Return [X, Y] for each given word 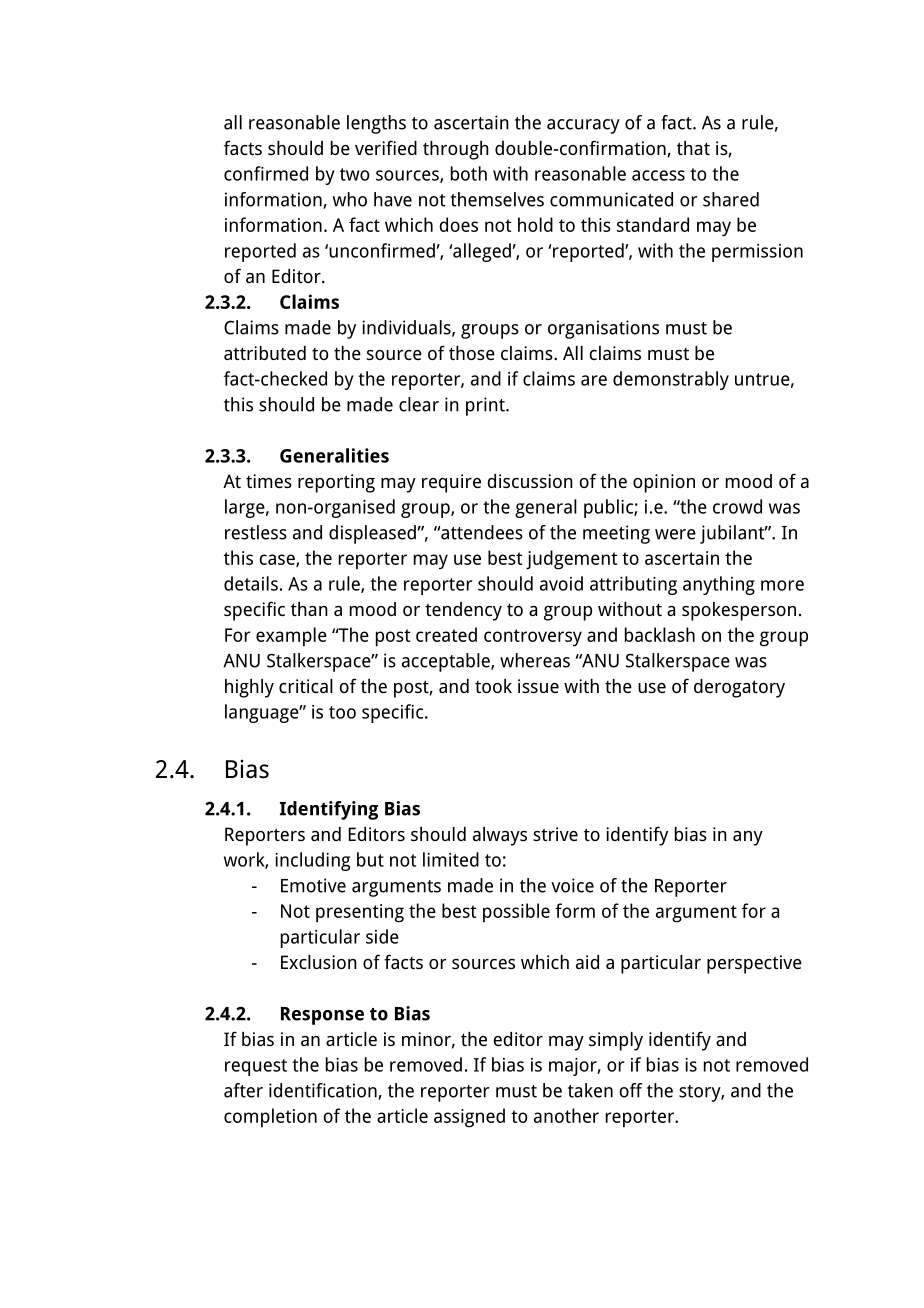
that [693, 148]
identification [324, 1091]
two [355, 174]
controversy [533, 638]
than [309, 609]
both [469, 173]
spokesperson [739, 611]
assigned [469, 1118]
